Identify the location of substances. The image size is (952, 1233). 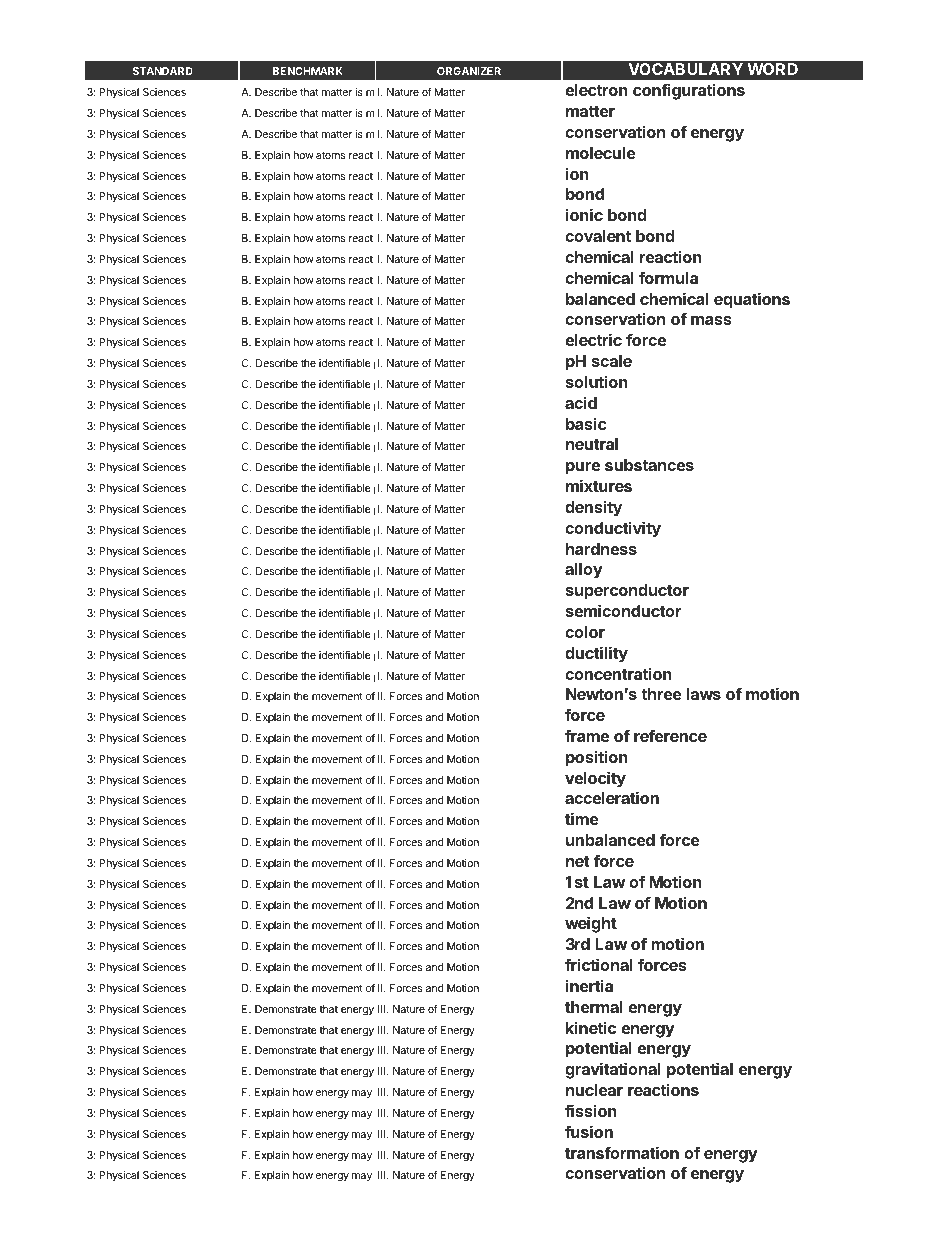
(649, 465).
